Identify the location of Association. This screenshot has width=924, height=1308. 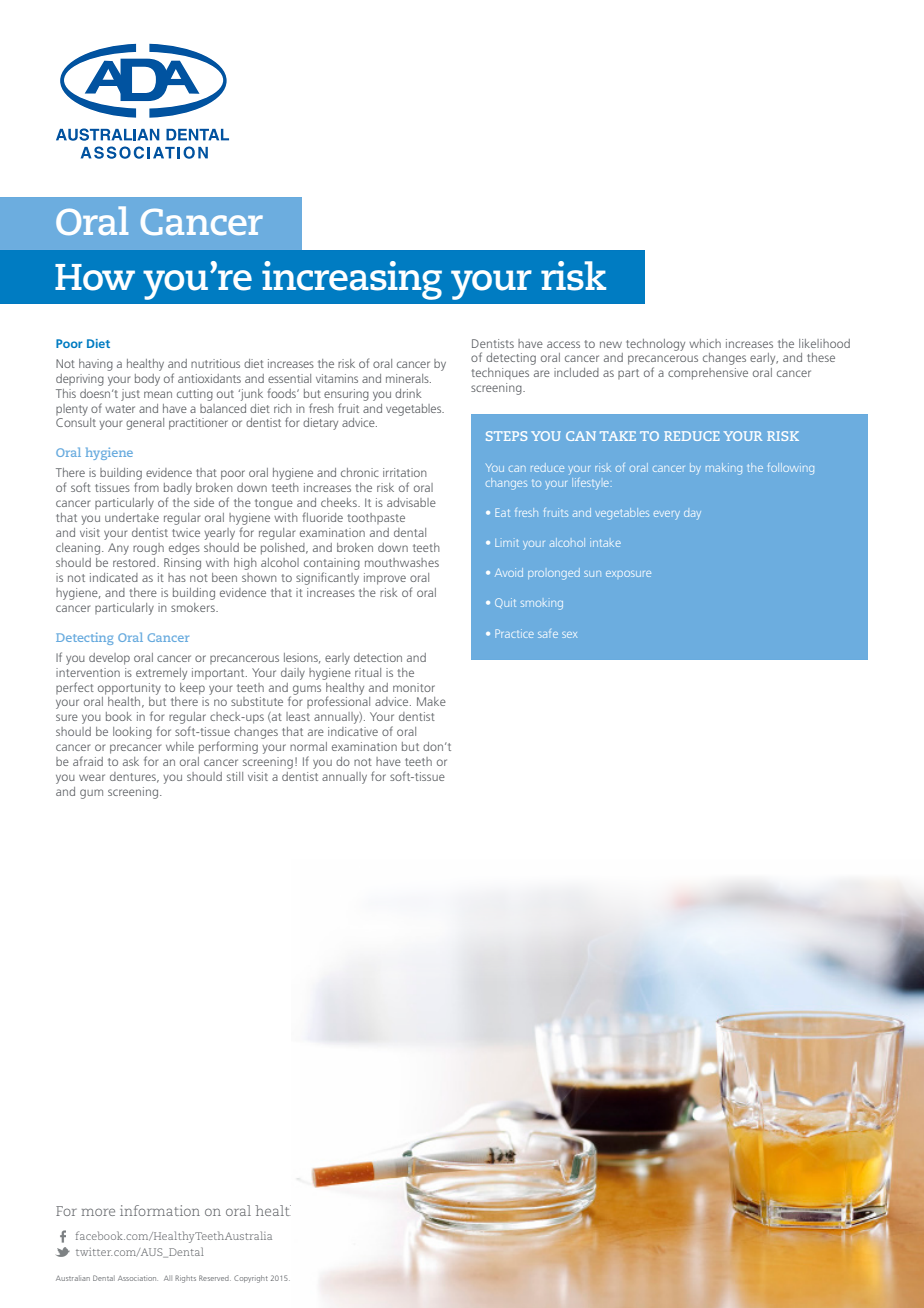
(138, 1278).
